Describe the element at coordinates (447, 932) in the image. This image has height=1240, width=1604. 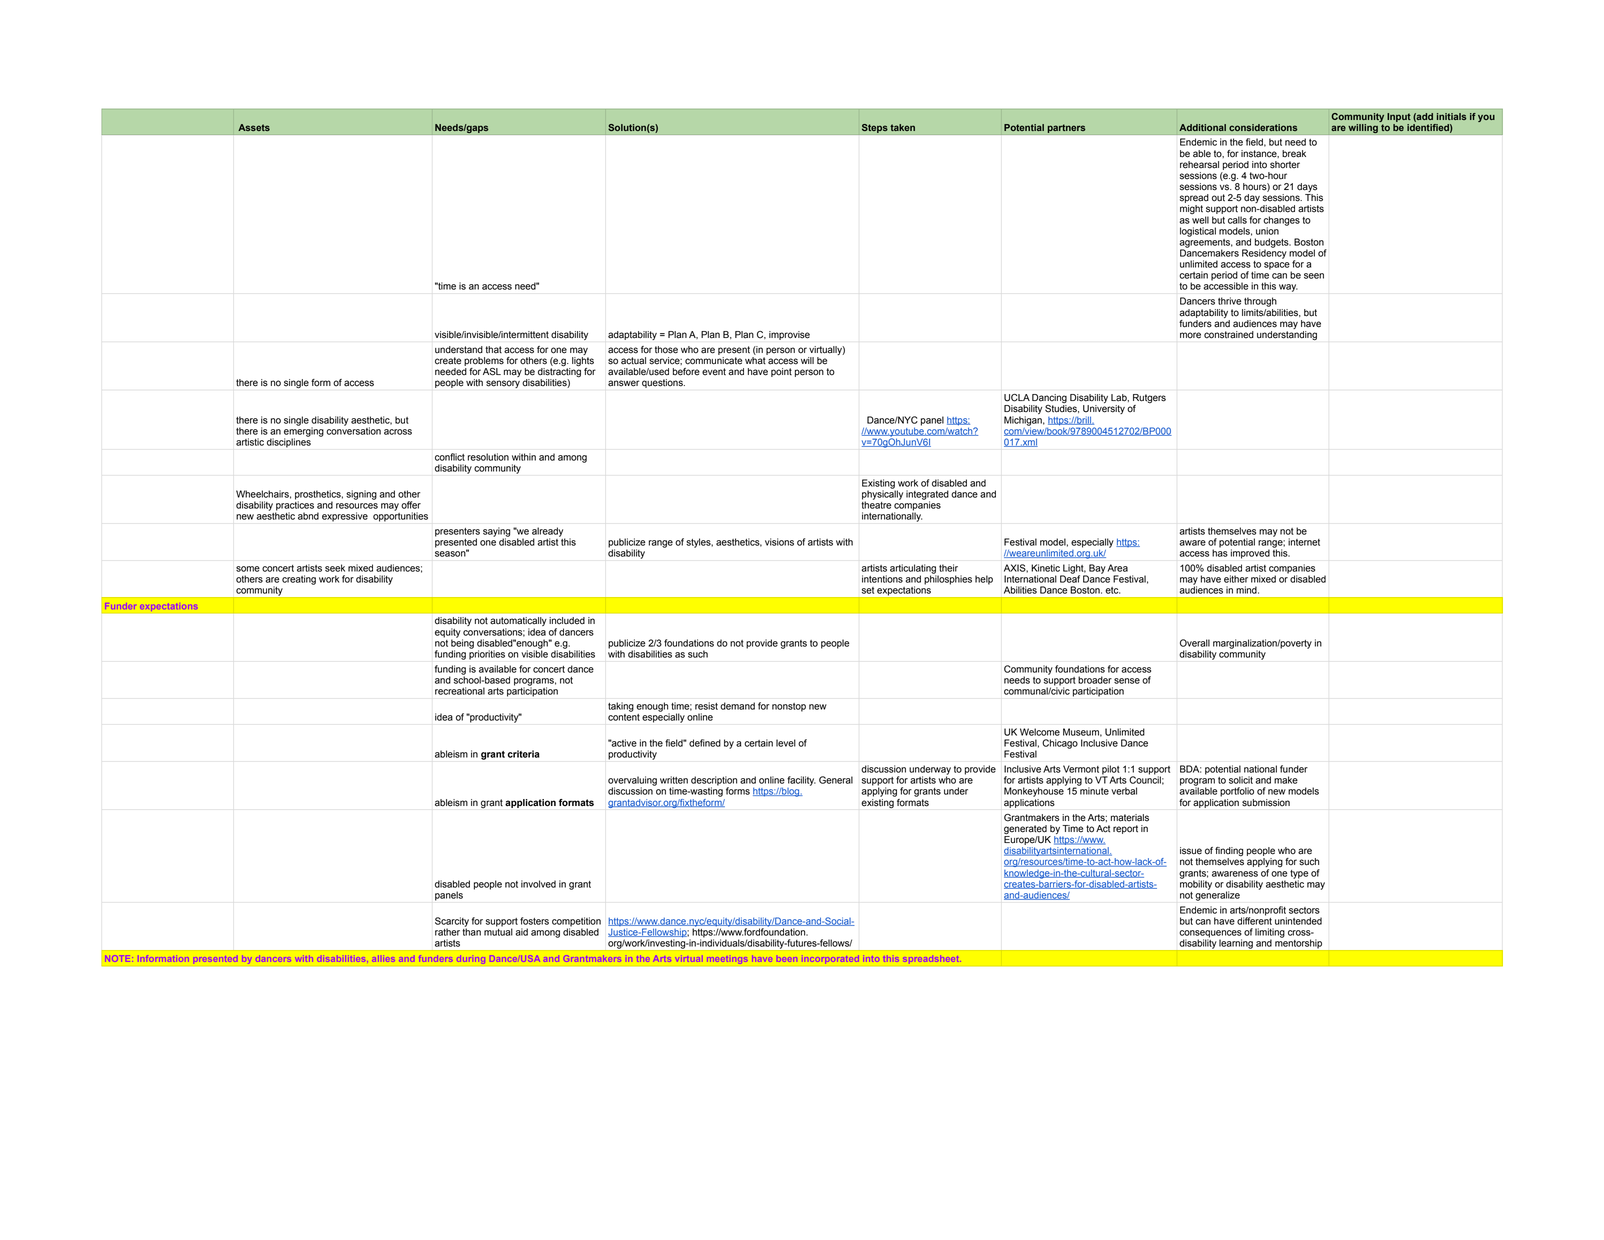
I see `rather` at that location.
